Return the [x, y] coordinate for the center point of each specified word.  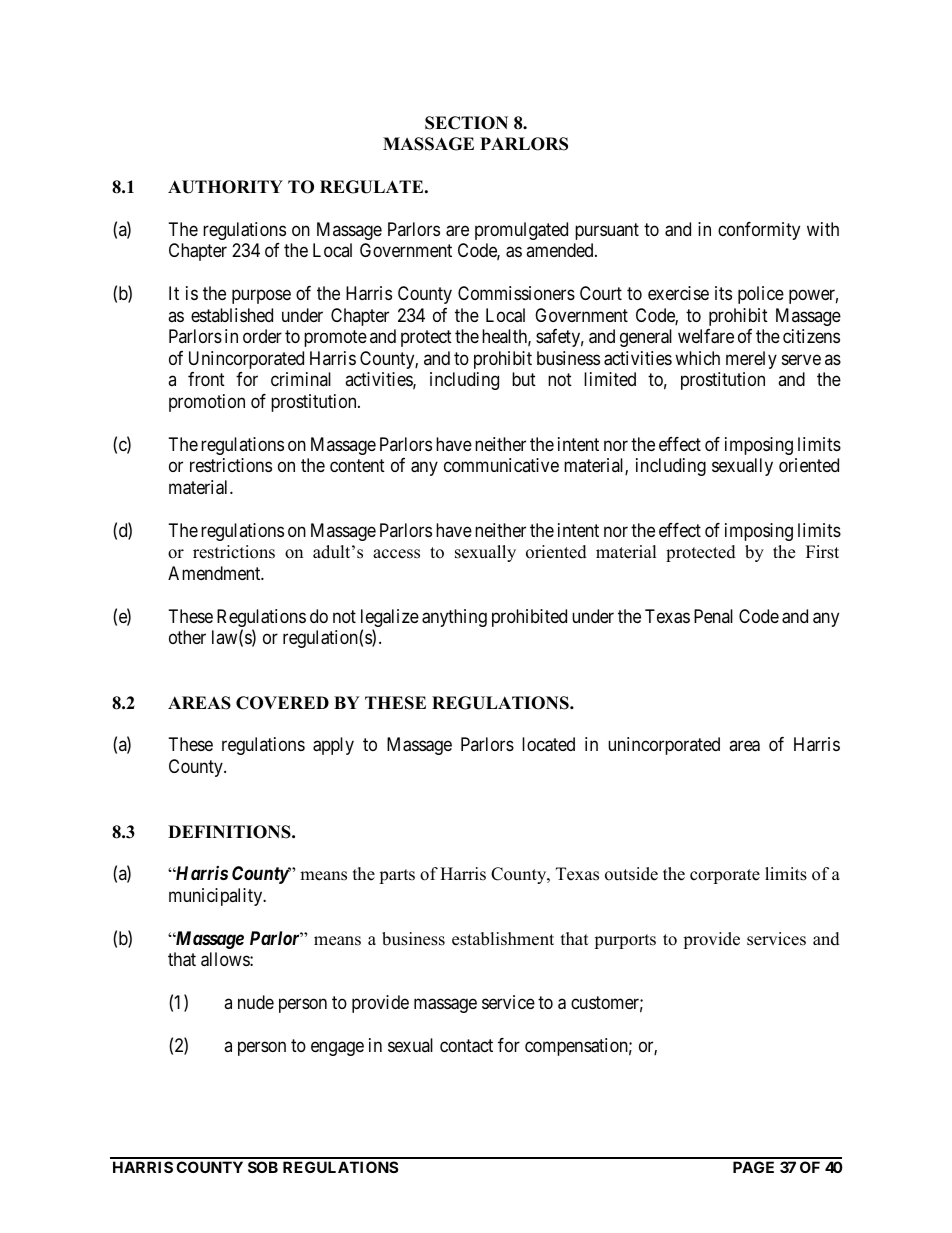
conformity [759, 231]
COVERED [282, 703]
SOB [263, 1167]
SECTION [466, 123]
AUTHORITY [225, 187]
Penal [713, 616]
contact [466, 1046]
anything [454, 618]
